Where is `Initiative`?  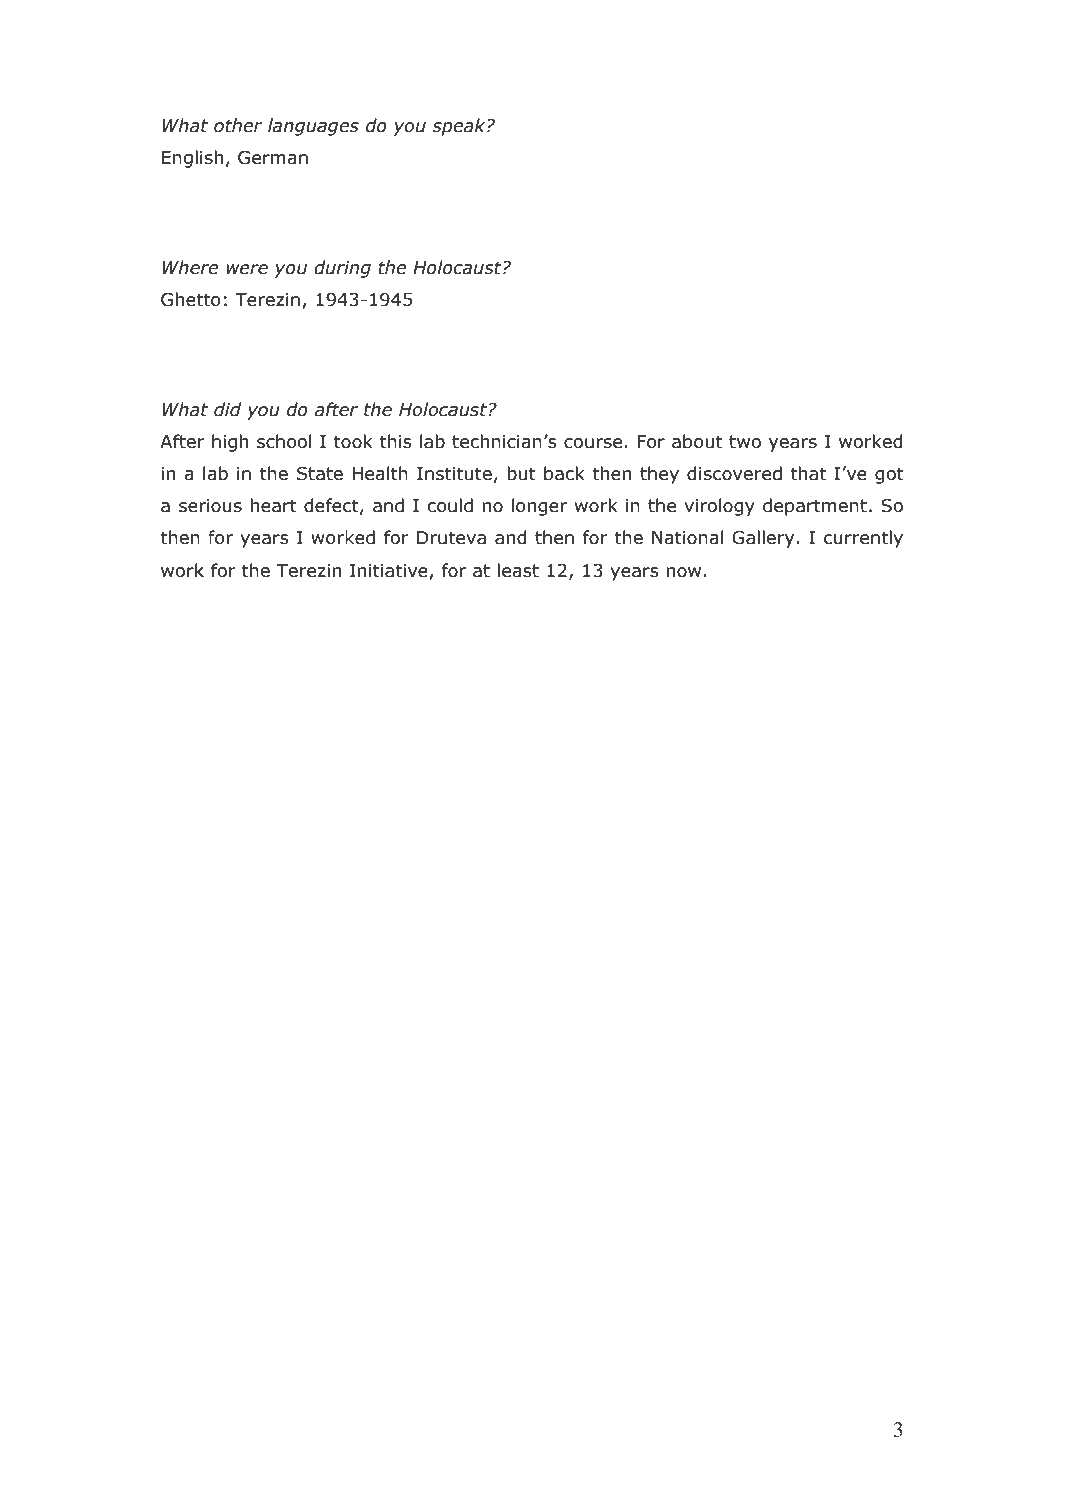
Initiative is located at coordinates (389, 571).
